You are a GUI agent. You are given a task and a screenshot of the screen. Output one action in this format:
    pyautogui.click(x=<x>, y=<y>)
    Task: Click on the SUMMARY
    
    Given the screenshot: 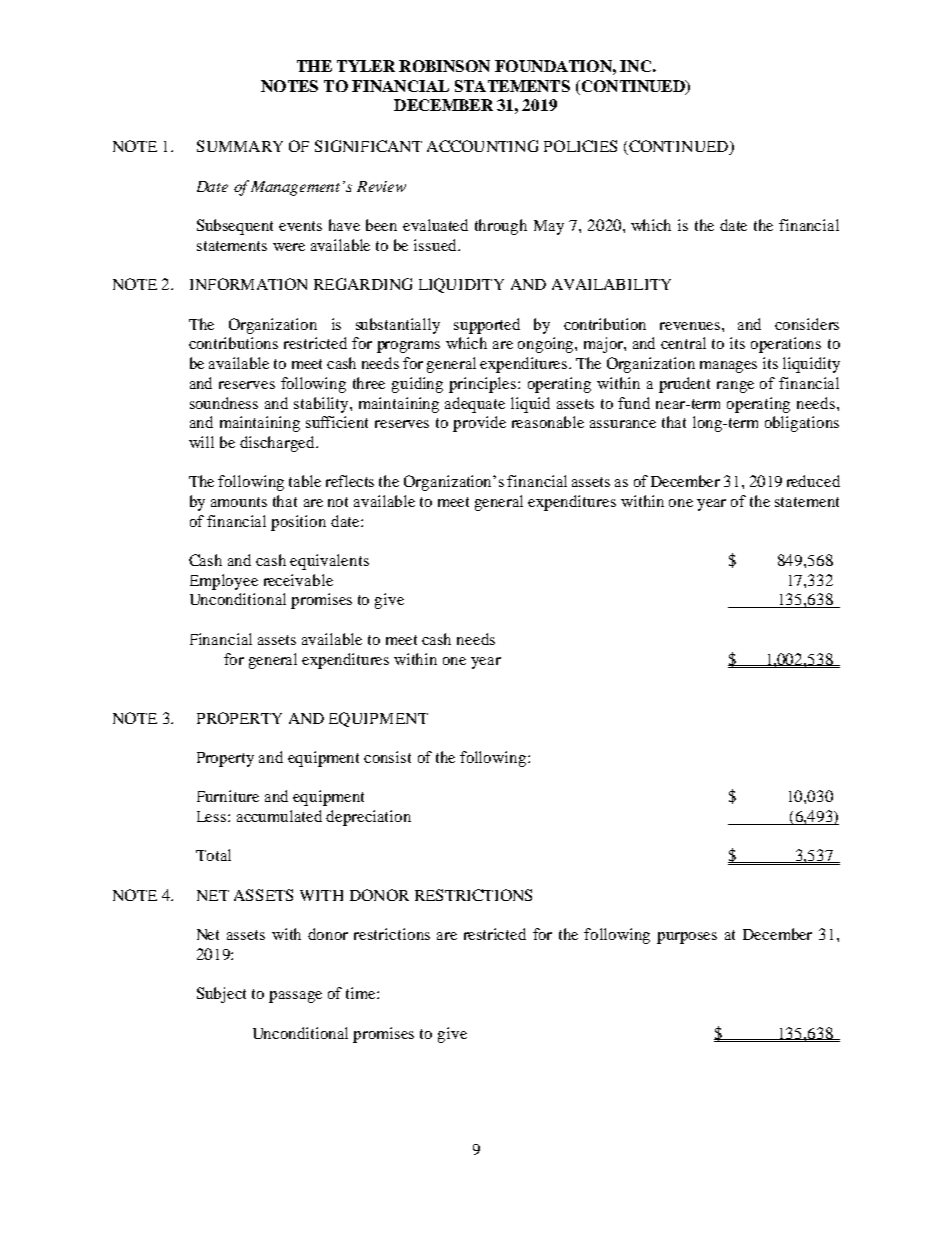 What is the action you would take?
    pyautogui.click(x=240, y=146)
